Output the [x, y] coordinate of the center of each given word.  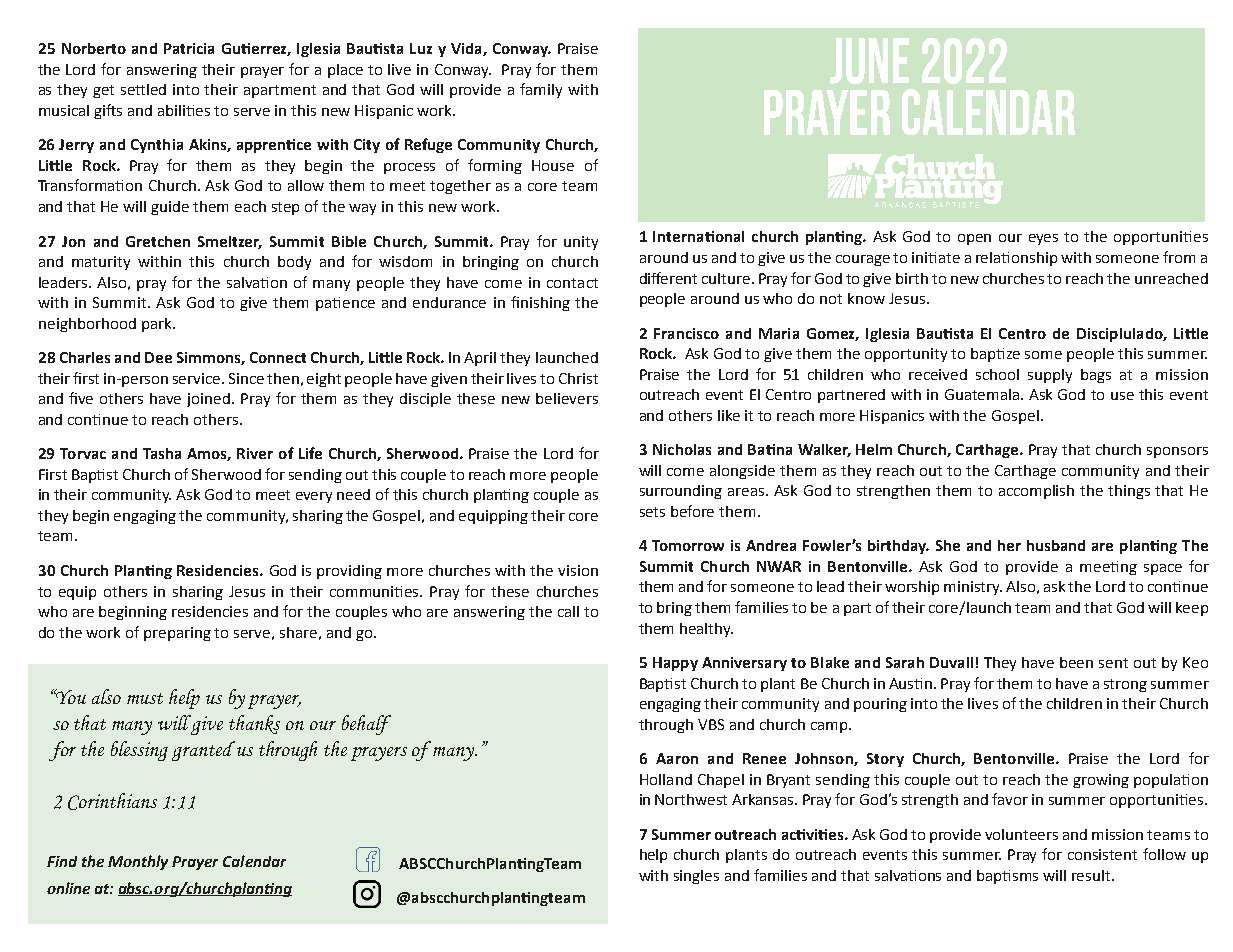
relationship [1016, 259]
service [198, 378]
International [698, 236]
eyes [1043, 239]
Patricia [189, 48]
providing [349, 572]
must [145, 698]
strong [1125, 685]
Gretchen [158, 241]
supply [1050, 376]
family [541, 90]
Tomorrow [688, 545]
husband [1056, 545]
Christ [578, 378]
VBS [711, 724]
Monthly [138, 862]
